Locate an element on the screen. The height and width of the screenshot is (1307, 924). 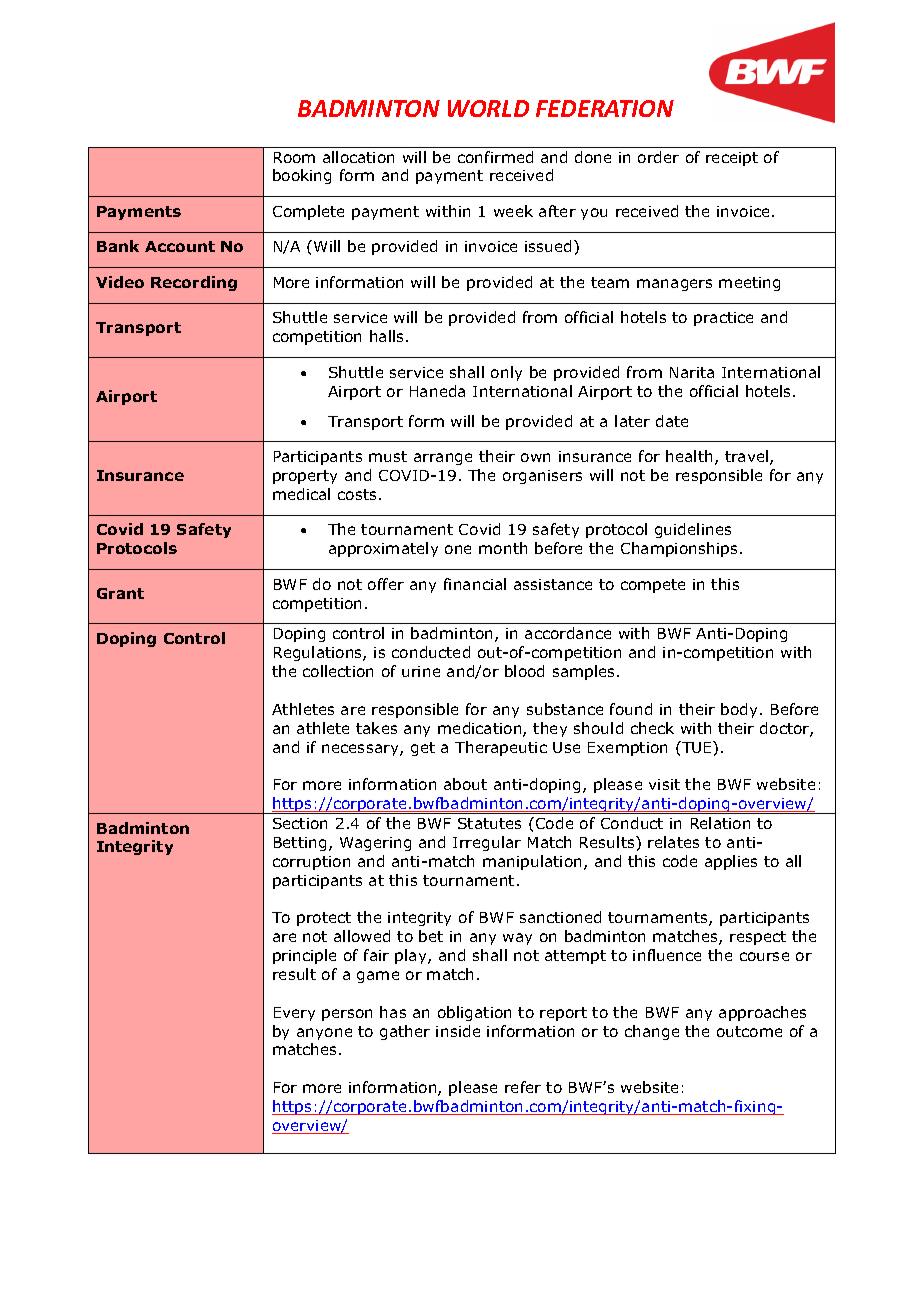
relates is located at coordinates (673, 842).
